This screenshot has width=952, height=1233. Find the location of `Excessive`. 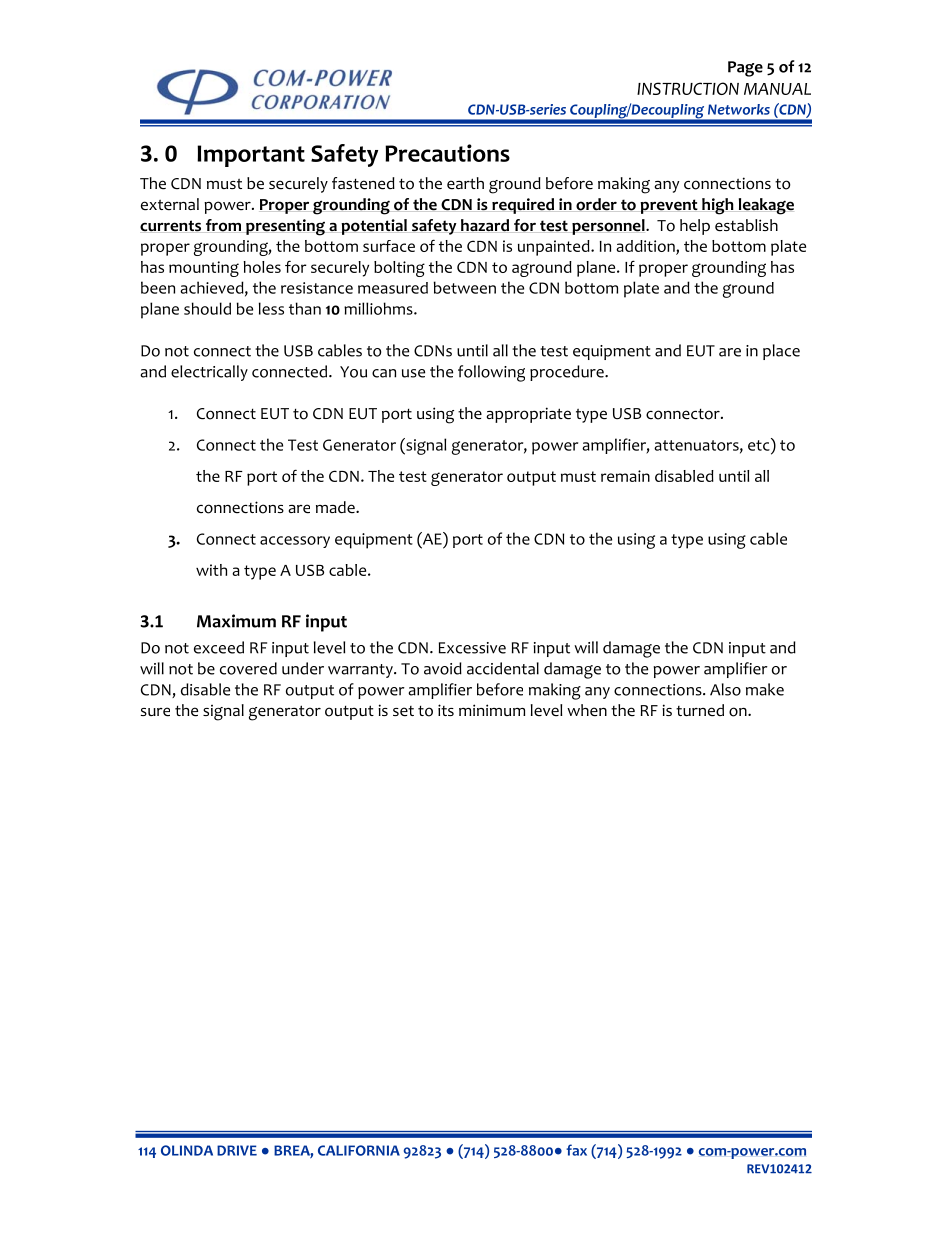

Excessive is located at coordinates (472, 648).
